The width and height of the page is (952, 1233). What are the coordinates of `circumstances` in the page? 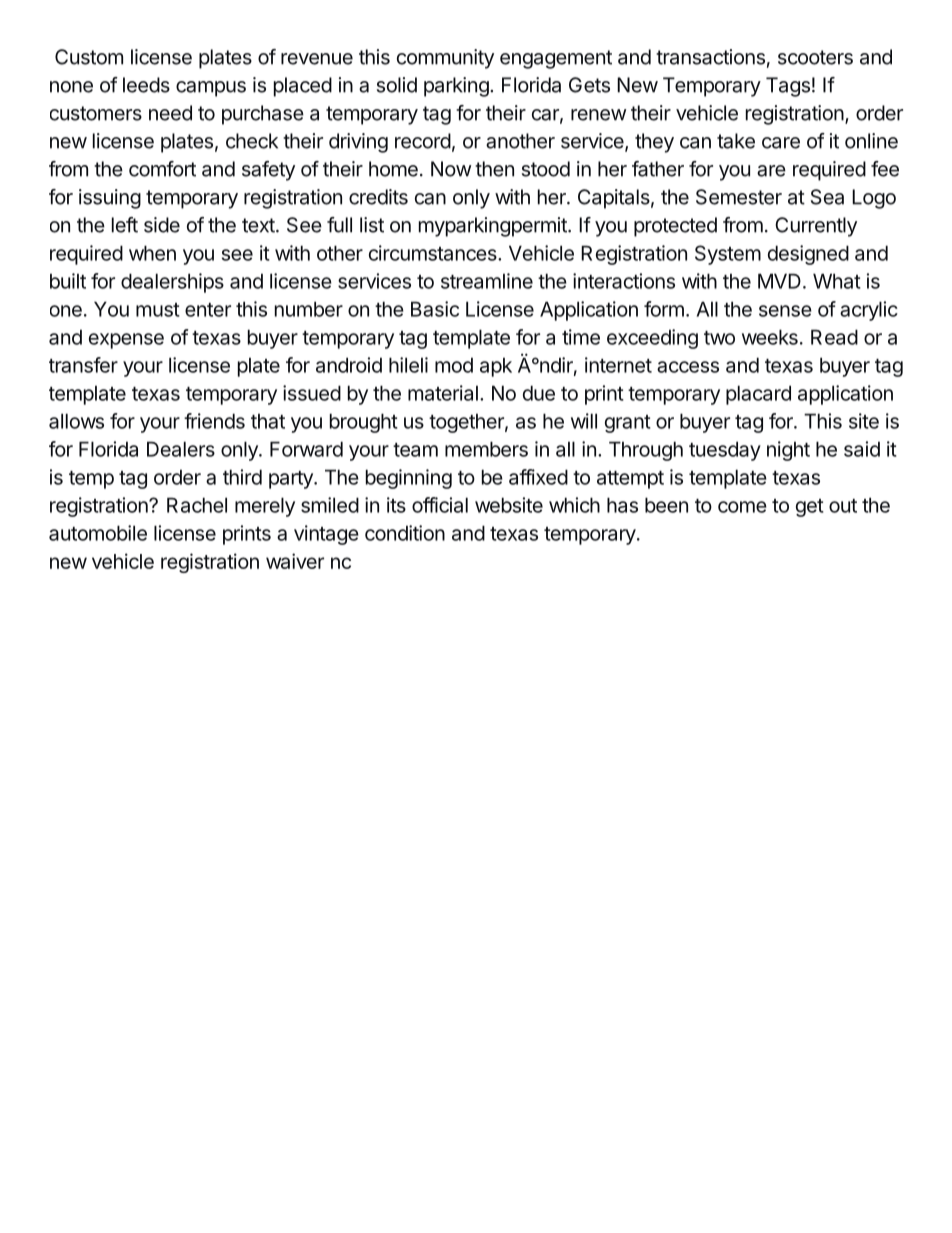 It's located at (434, 253).
